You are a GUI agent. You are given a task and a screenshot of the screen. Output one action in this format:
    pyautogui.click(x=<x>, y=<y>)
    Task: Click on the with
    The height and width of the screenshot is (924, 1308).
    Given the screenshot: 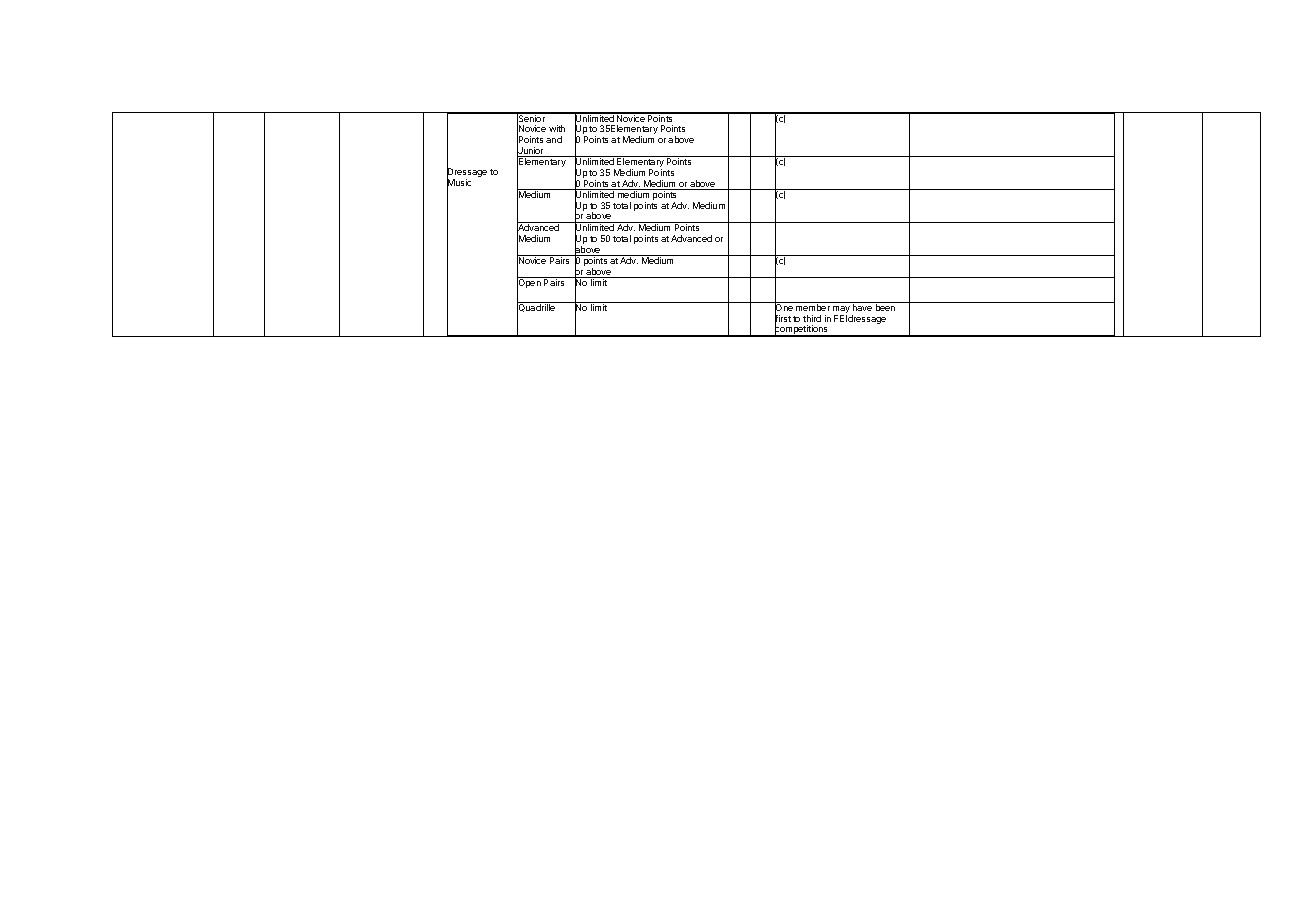 What is the action you would take?
    pyautogui.click(x=557, y=128)
